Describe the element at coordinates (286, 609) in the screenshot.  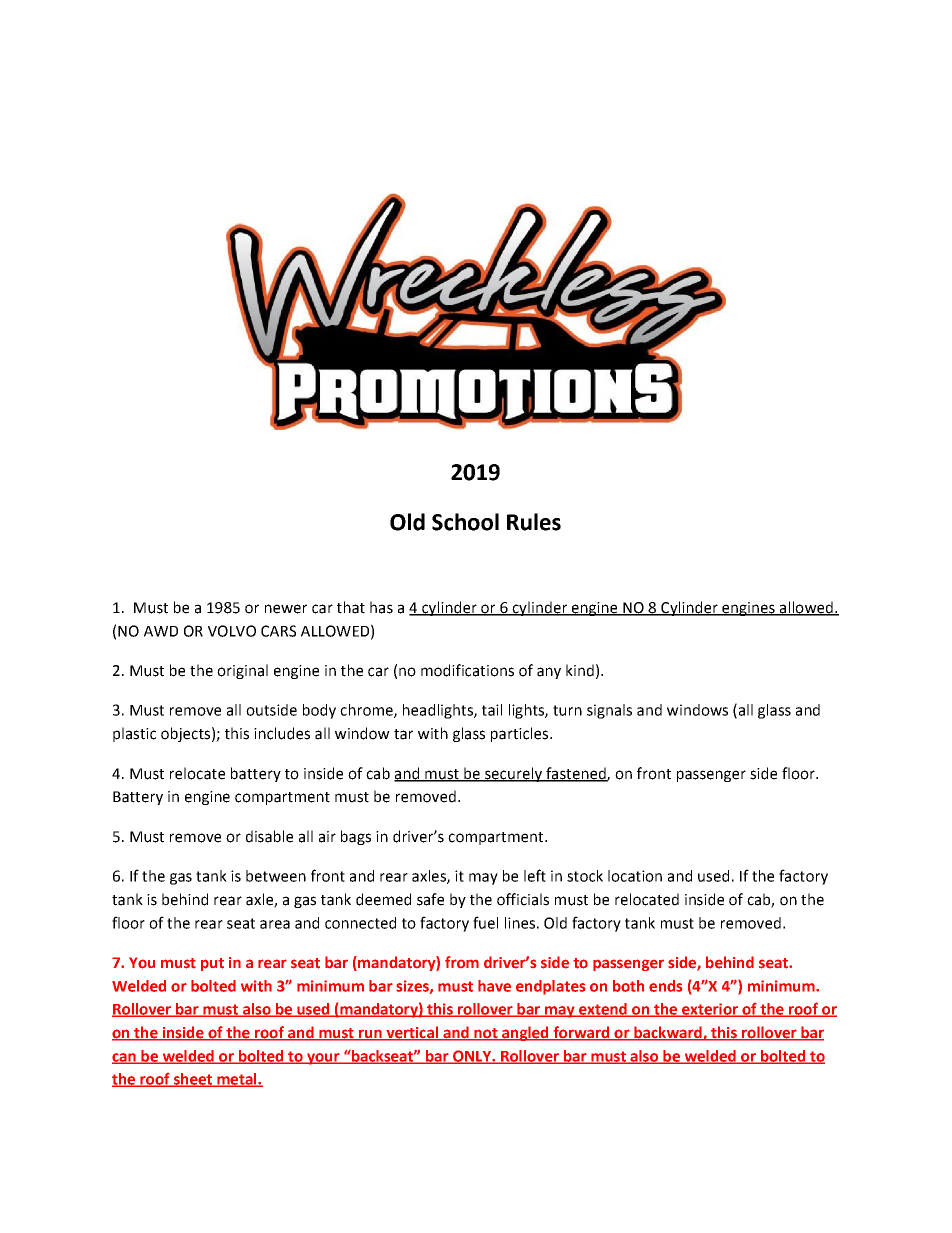
I see `newer` at that location.
